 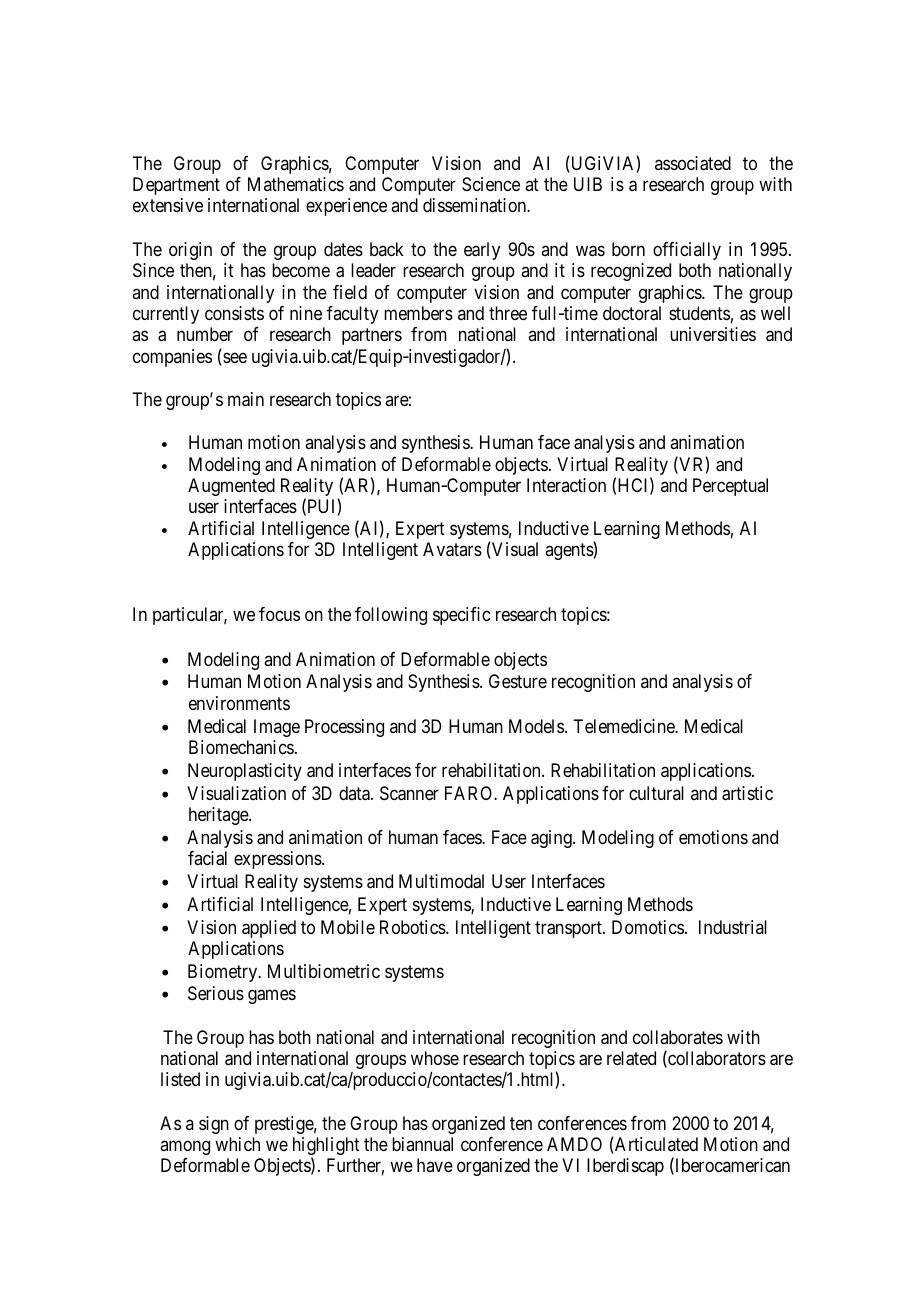 I want to click on Perceptual, so click(x=730, y=487).
